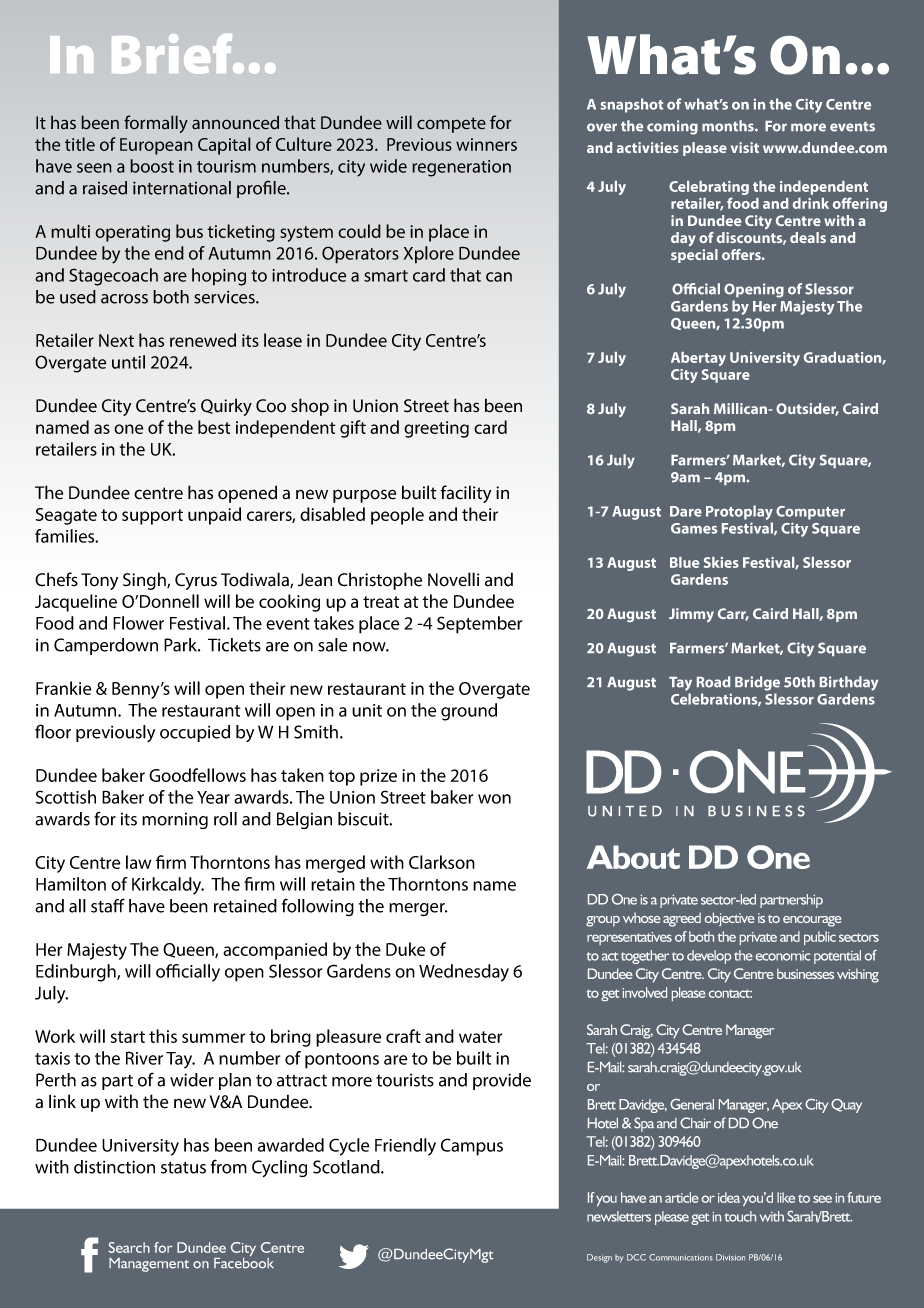 The width and height of the screenshot is (924, 1308). Describe the element at coordinates (152, 517) in the screenshot. I see `support` at that location.
